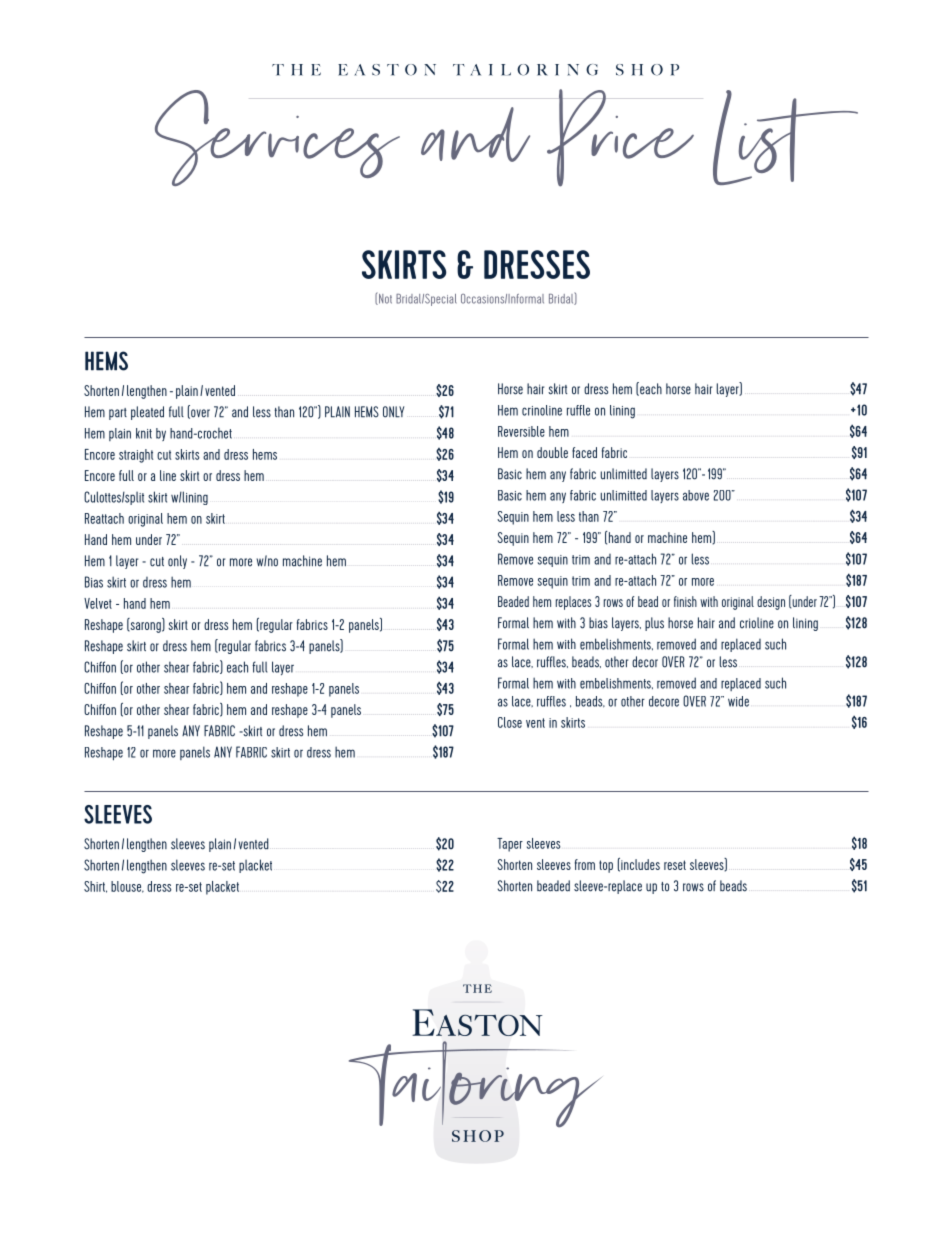 This screenshot has height=1233, width=952. Describe the element at coordinates (510, 845) in the screenshot. I see `Taper` at that location.
